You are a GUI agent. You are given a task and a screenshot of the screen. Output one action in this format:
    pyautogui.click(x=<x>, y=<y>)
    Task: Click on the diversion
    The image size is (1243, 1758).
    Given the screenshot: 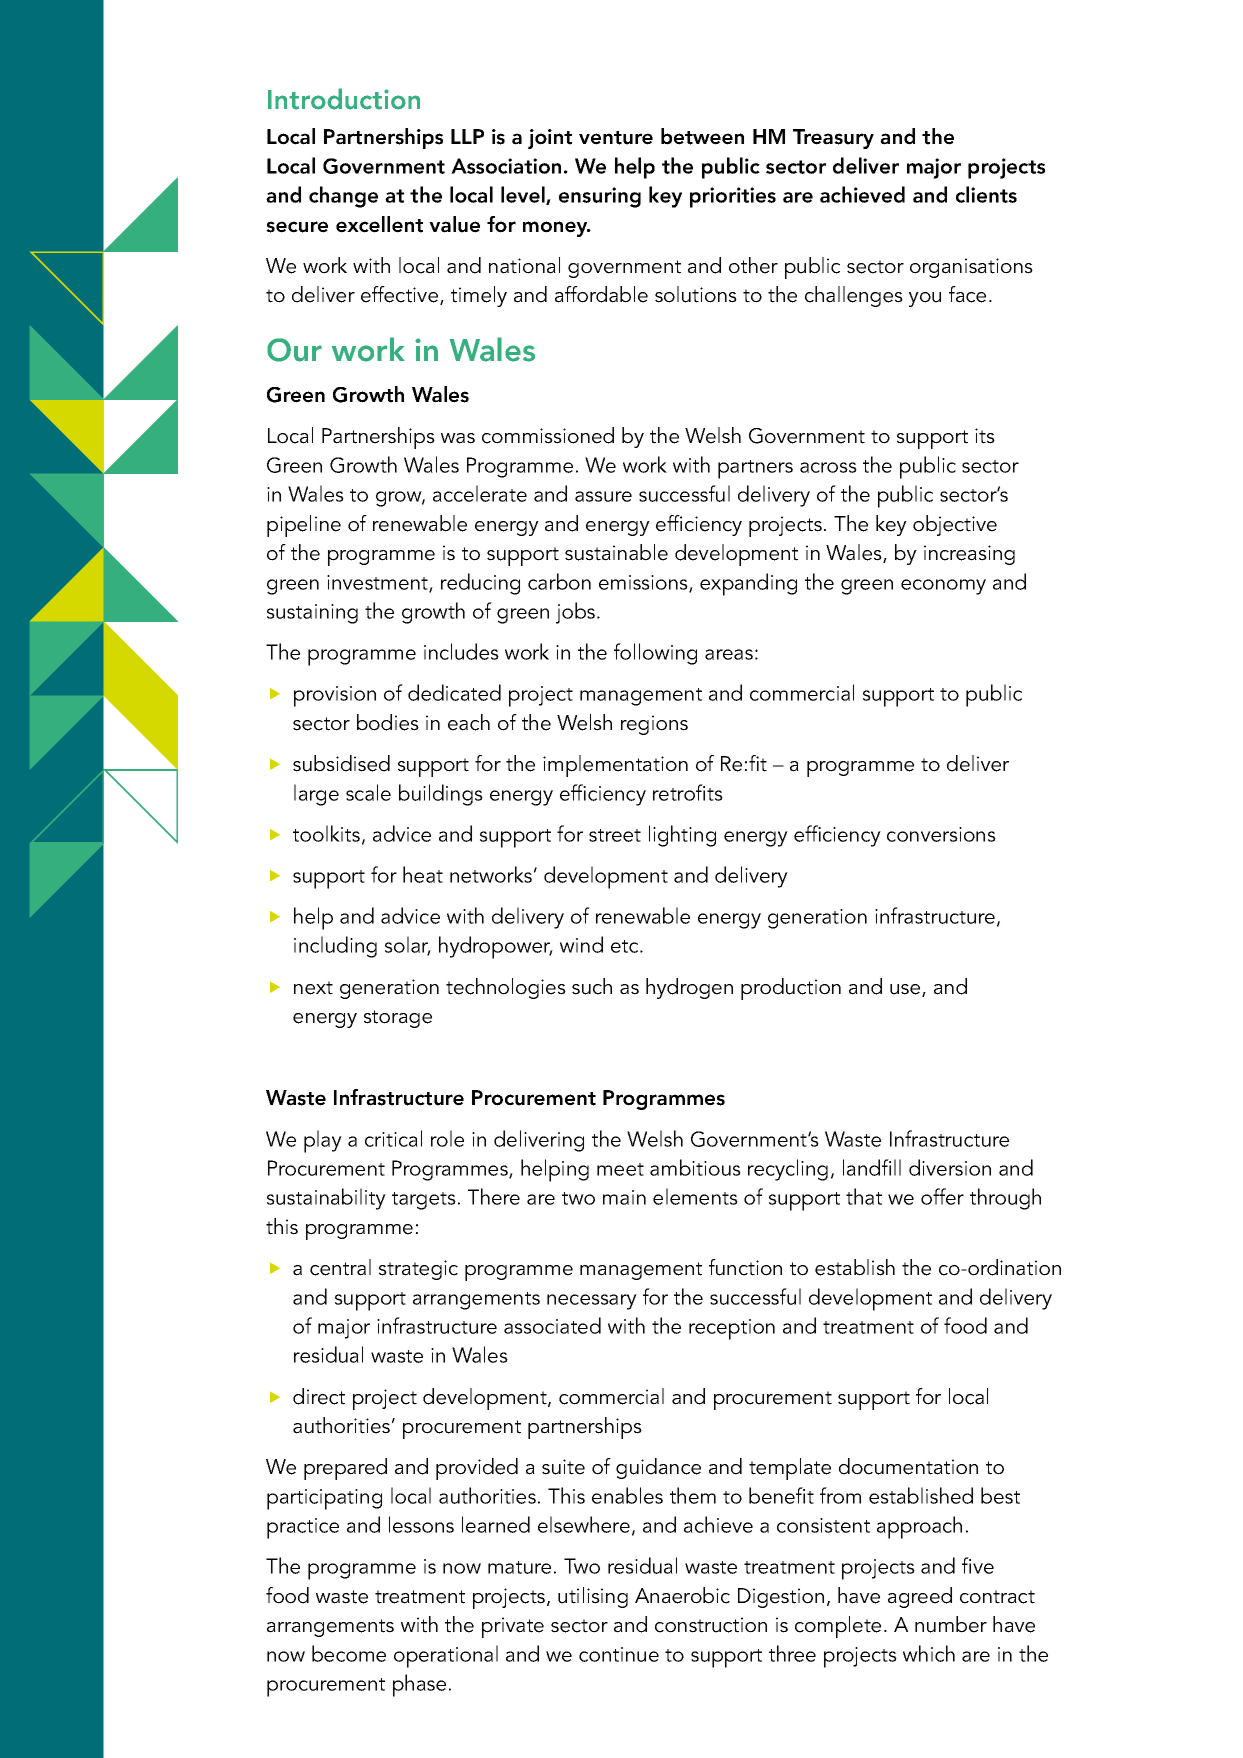 What is the action you would take?
    pyautogui.click(x=950, y=1167)
